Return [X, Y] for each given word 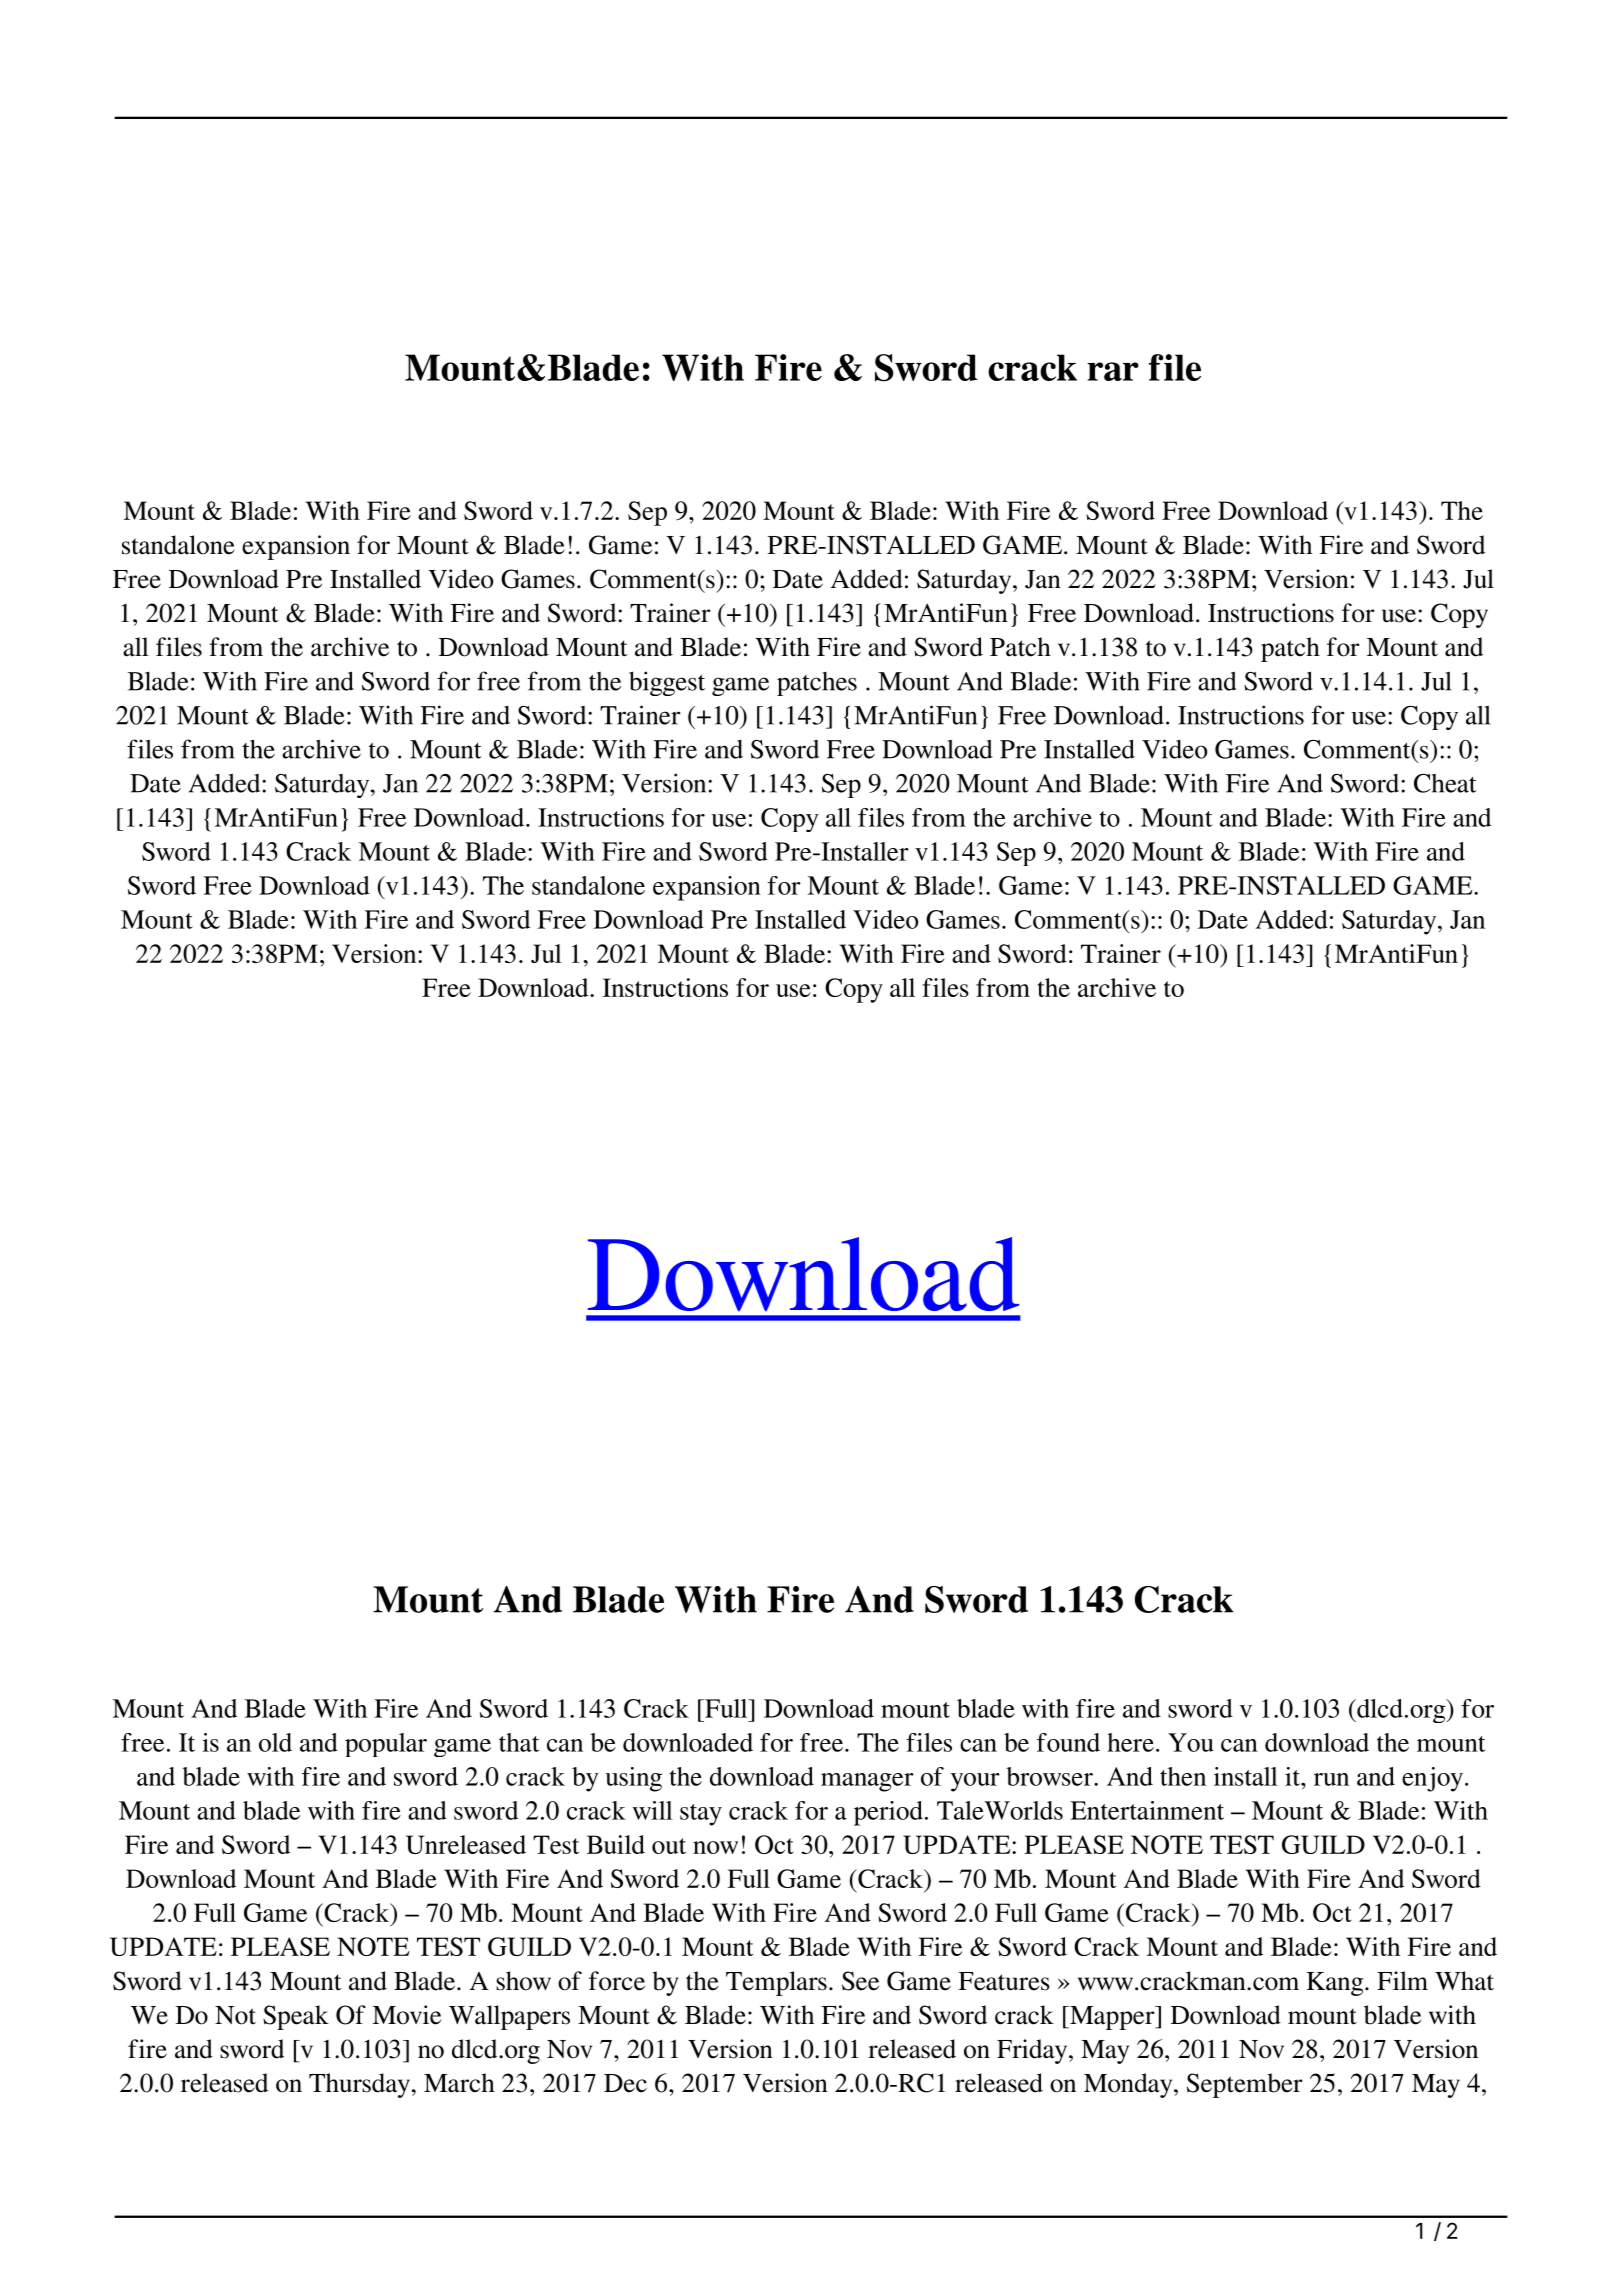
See [860, 1981]
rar [1113, 371]
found [1068, 1742]
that [519, 1742]
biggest [667, 683]
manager [867, 1782]
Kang [1336, 1984]
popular [386, 1745]
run [1331, 1779]
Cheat [1445, 783]
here [1130, 1742]
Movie [407, 2015]
